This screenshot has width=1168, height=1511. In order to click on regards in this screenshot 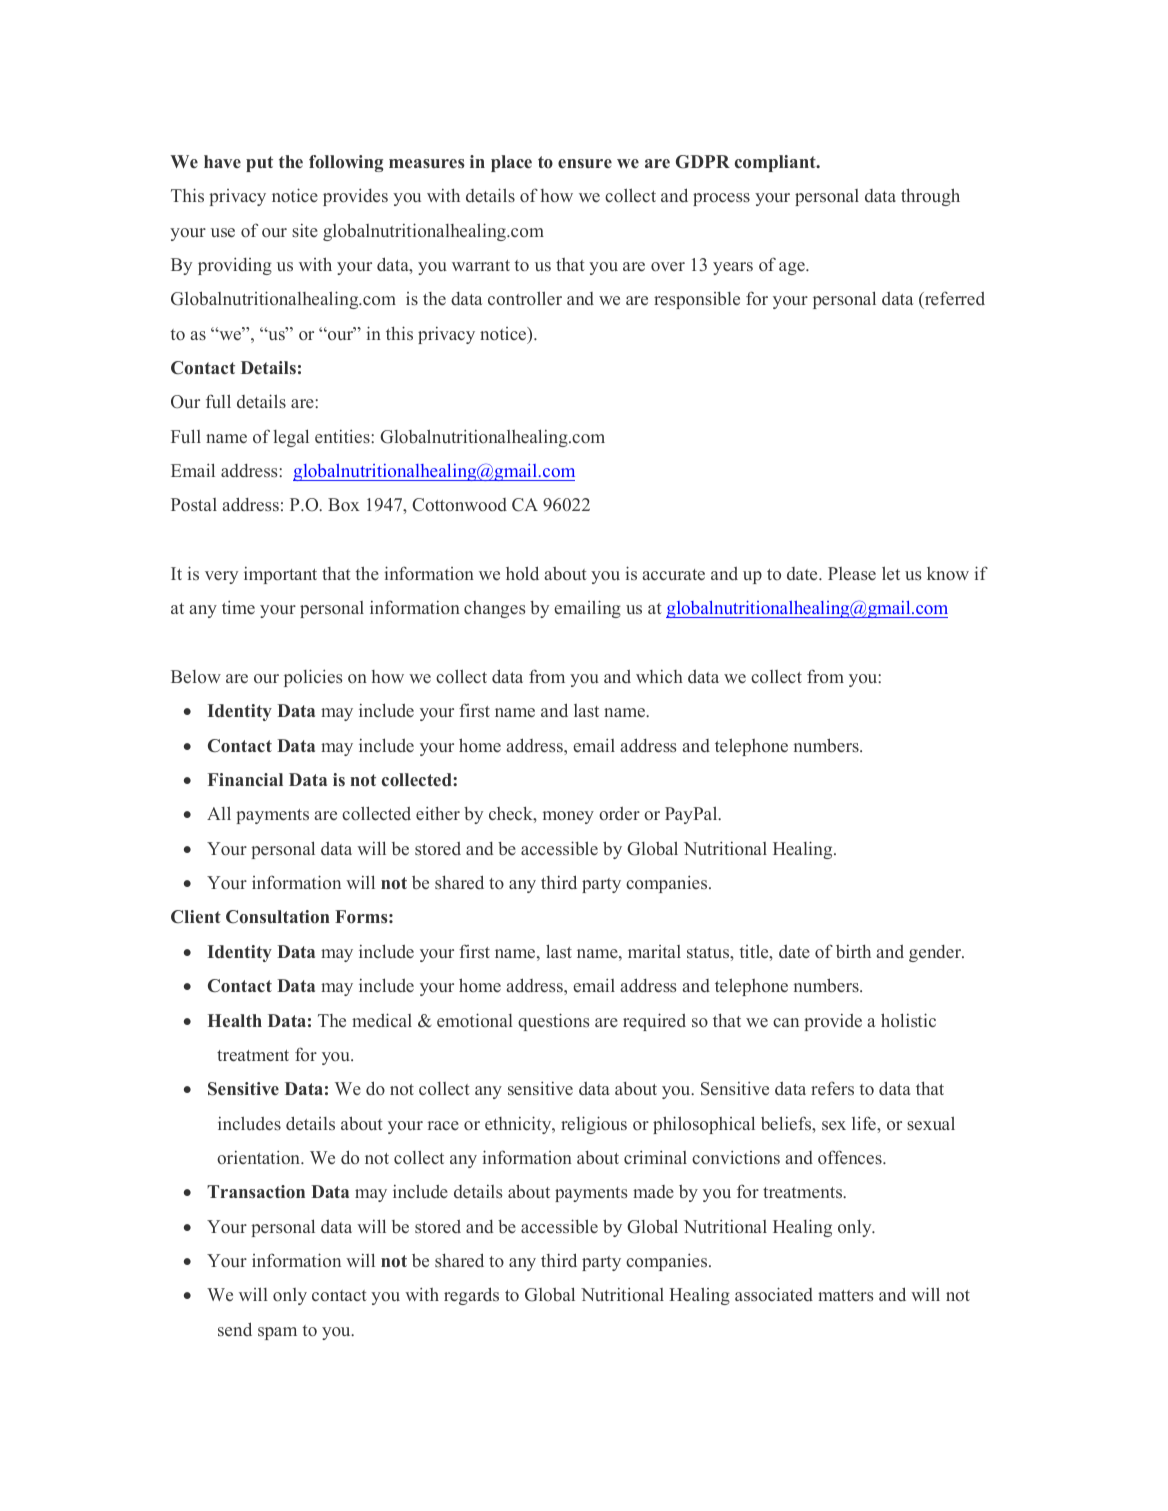, I will do `click(471, 1296)`.
